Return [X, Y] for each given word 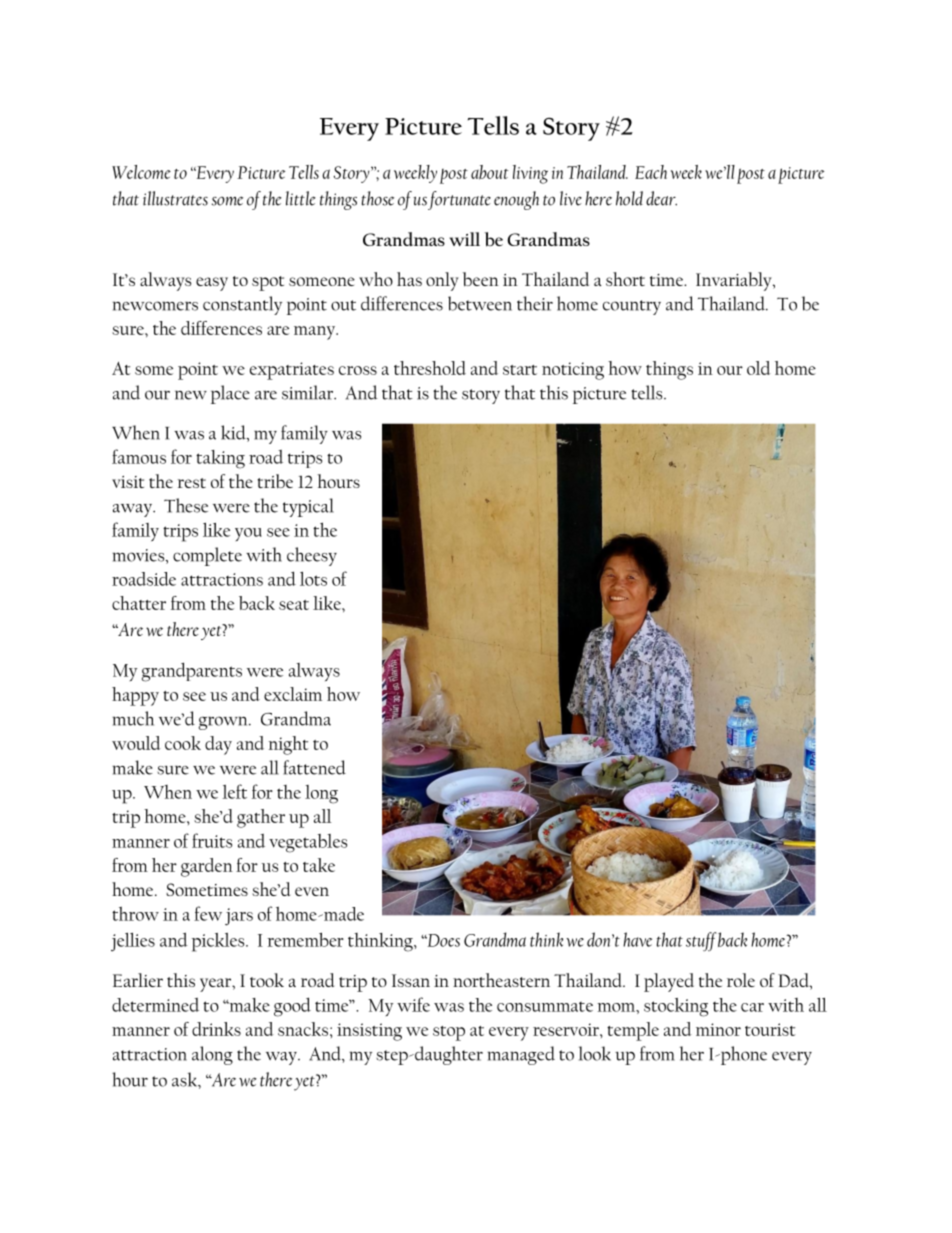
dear [661, 198]
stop [449, 1033]
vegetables [308, 843]
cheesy [312, 556]
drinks [216, 1029]
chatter [139, 603]
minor [718, 1029]
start [520, 370]
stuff [701, 941]
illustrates [175, 198]
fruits [212, 840]
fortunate [459, 200]
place [230, 394]
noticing [573, 371]
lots [313, 579]
